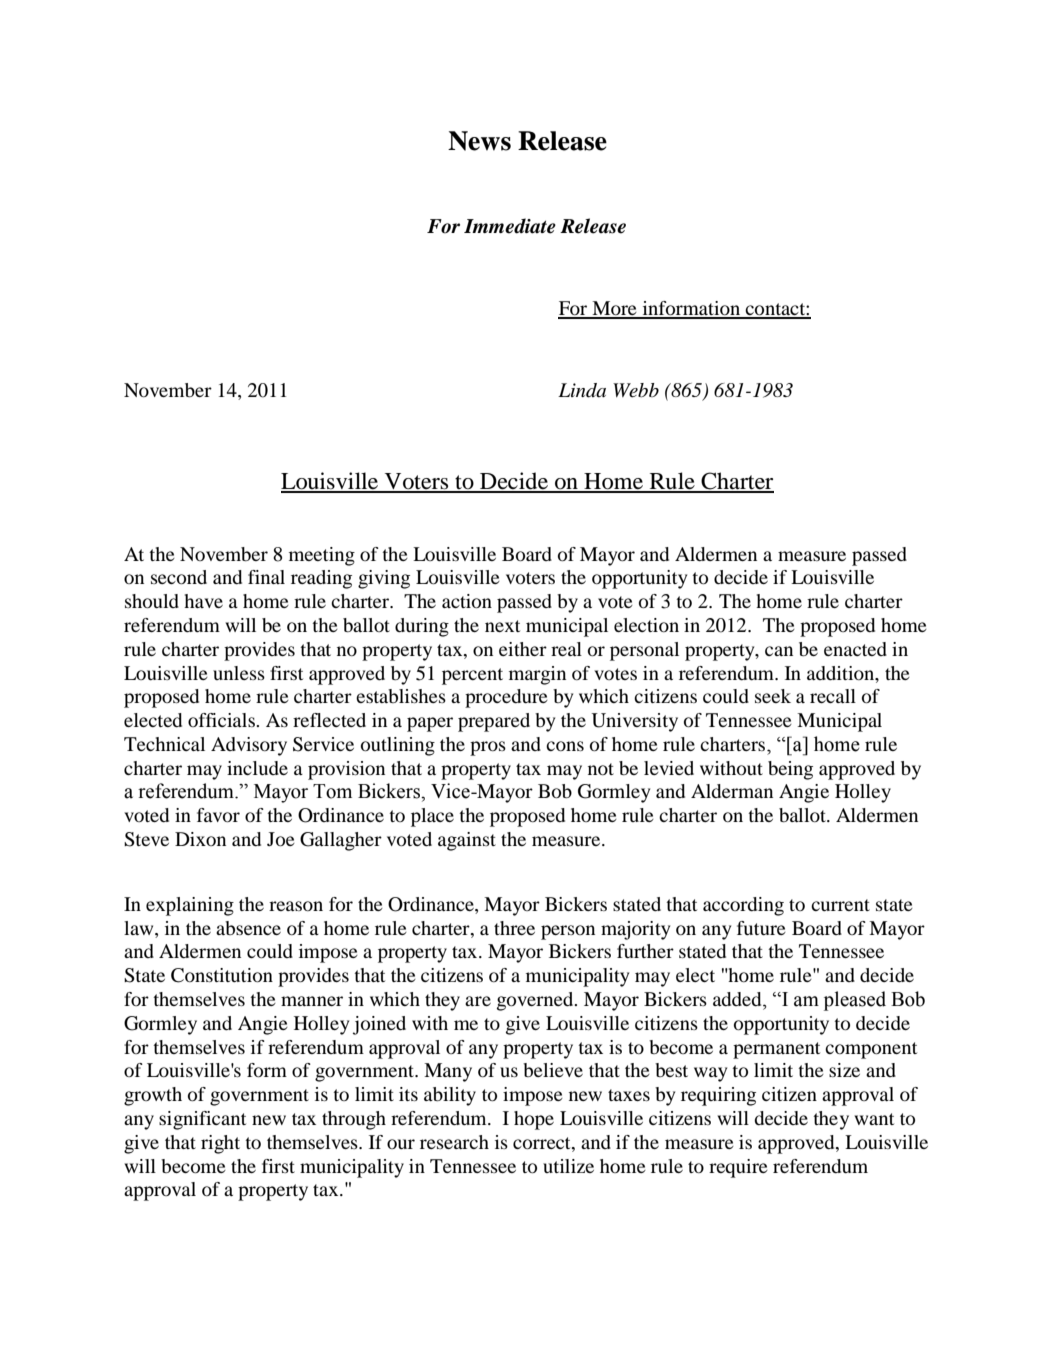 The image size is (1055, 1365). Describe the element at coordinates (479, 141) in the screenshot. I see `News` at that location.
